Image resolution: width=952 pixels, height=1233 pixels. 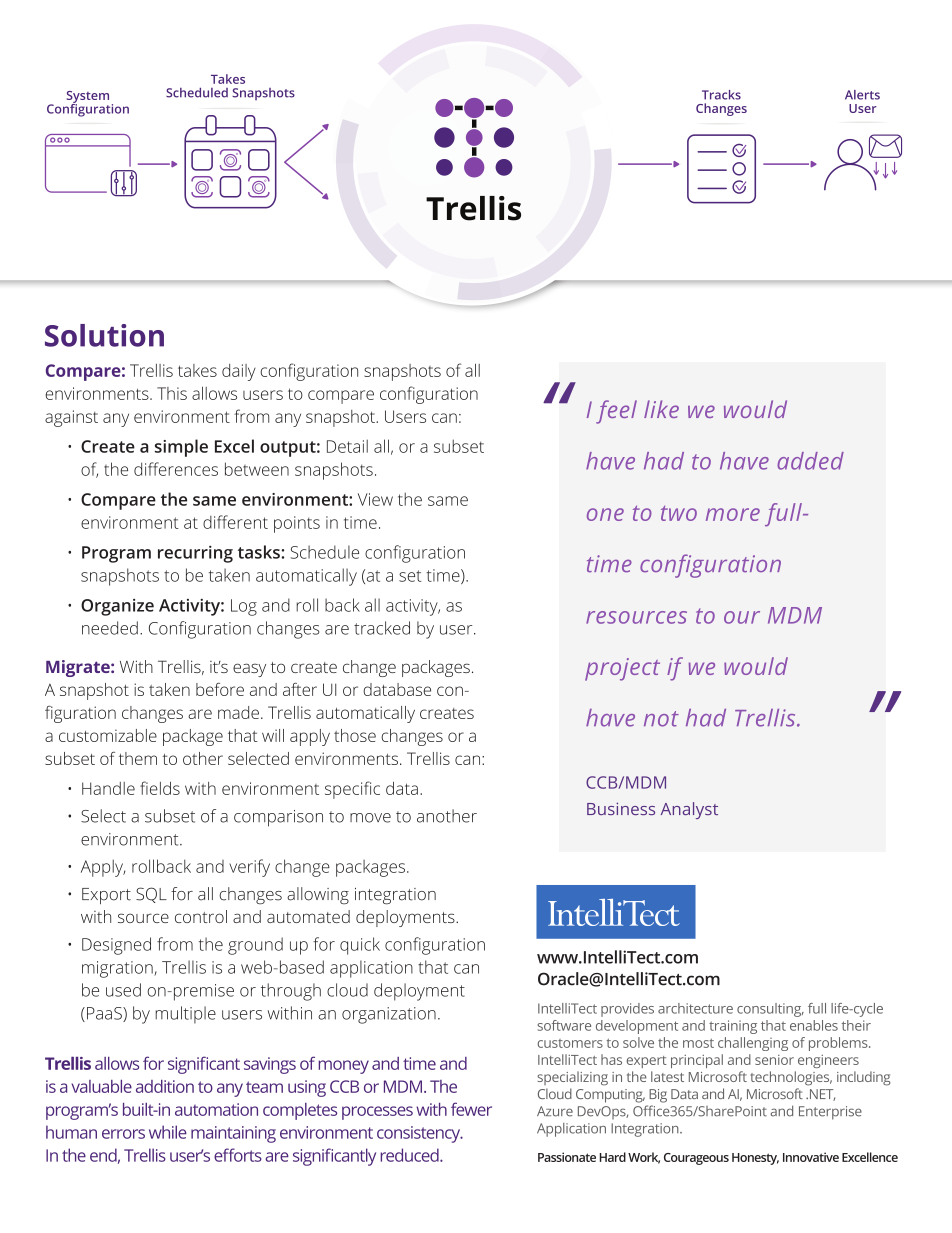 I want to click on takes, so click(x=197, y=370).
